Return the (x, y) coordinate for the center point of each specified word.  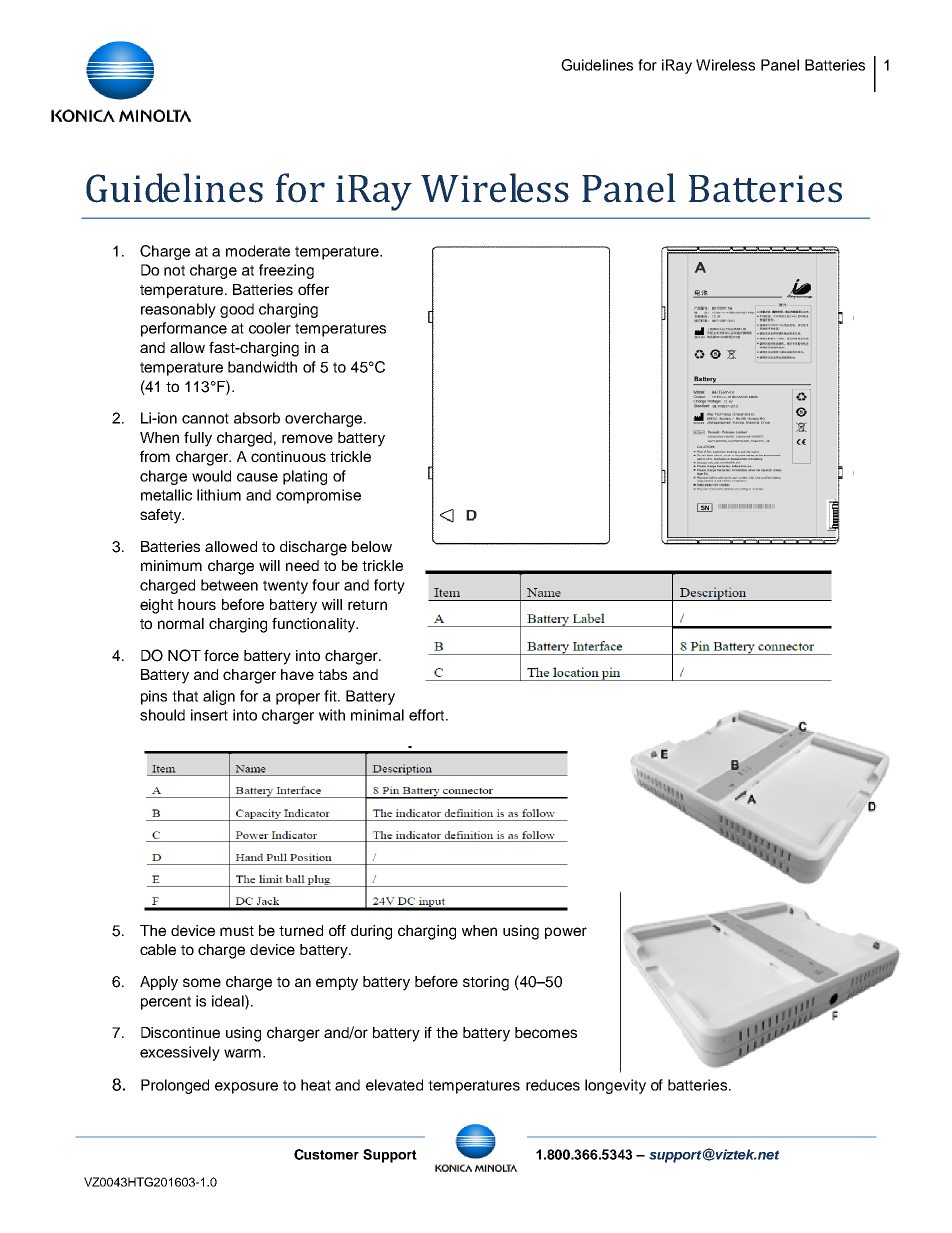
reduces (553, 1085)
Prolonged (175, 1086)
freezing (286, 271)
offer (313, 289)
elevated (394, 1085)
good (237, 310)
